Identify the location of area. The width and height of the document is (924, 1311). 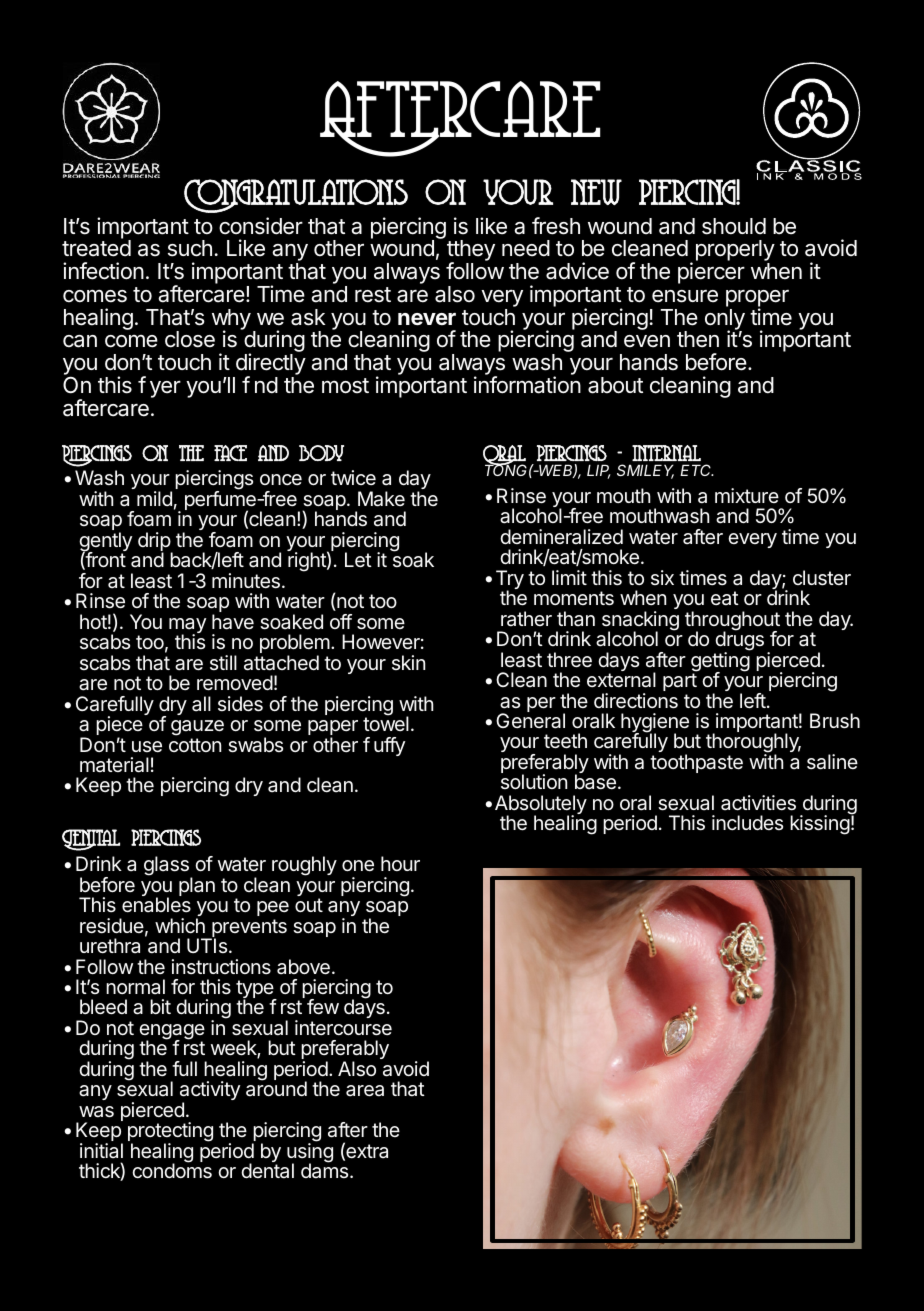
(365, 1091).
